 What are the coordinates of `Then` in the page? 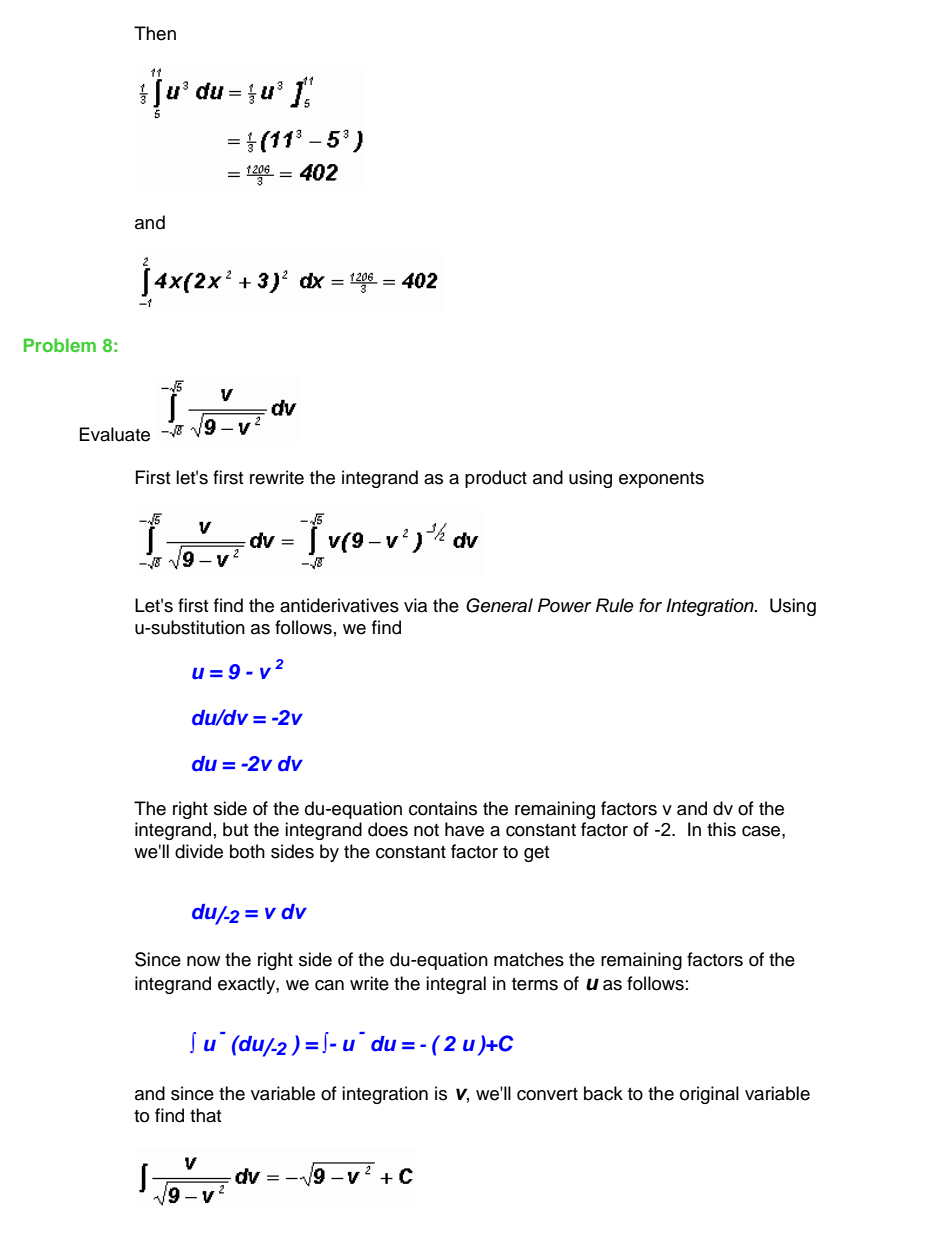 It's located at (155, 33).
